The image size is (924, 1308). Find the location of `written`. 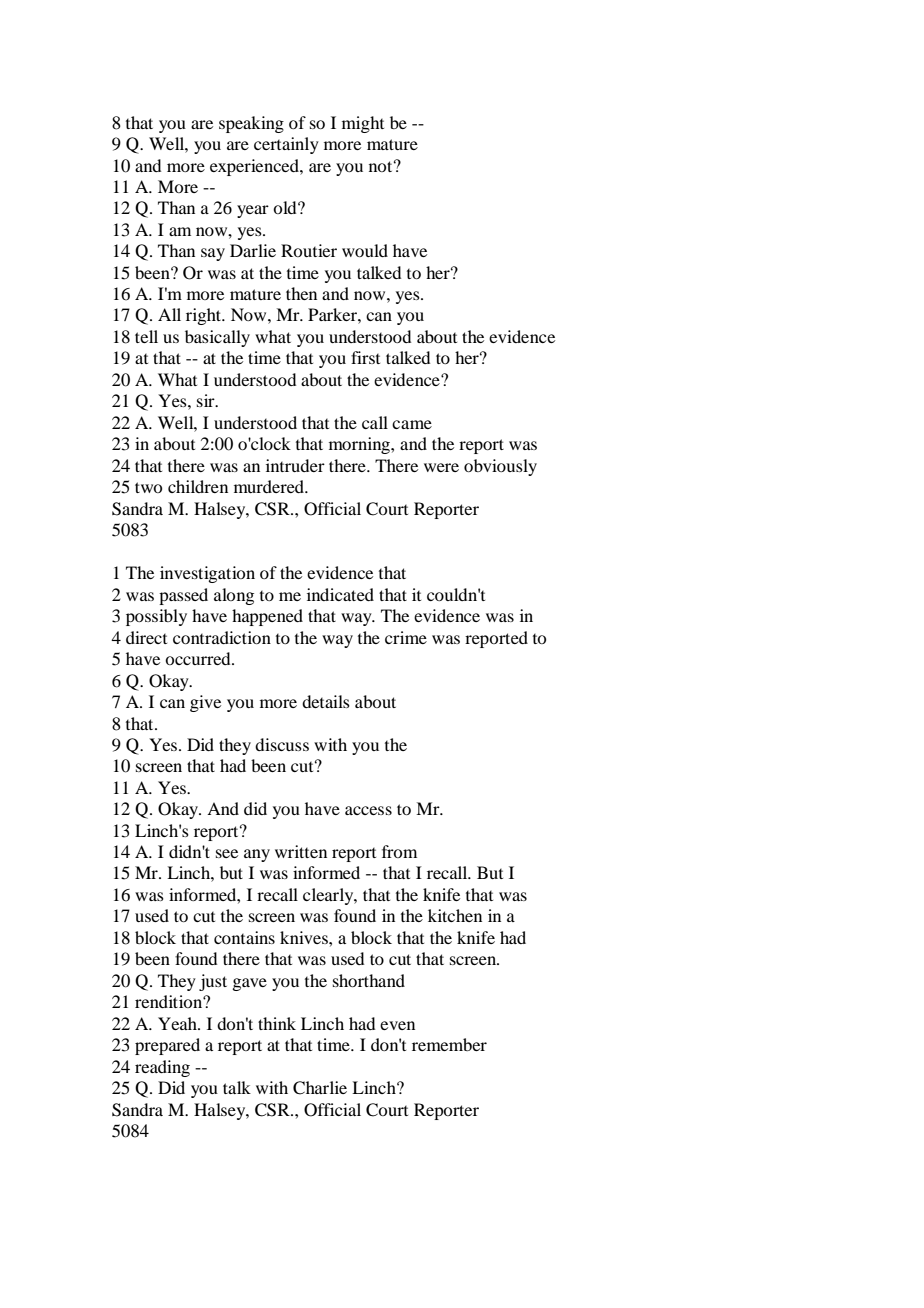

written is located at coordinates (301, 851).
